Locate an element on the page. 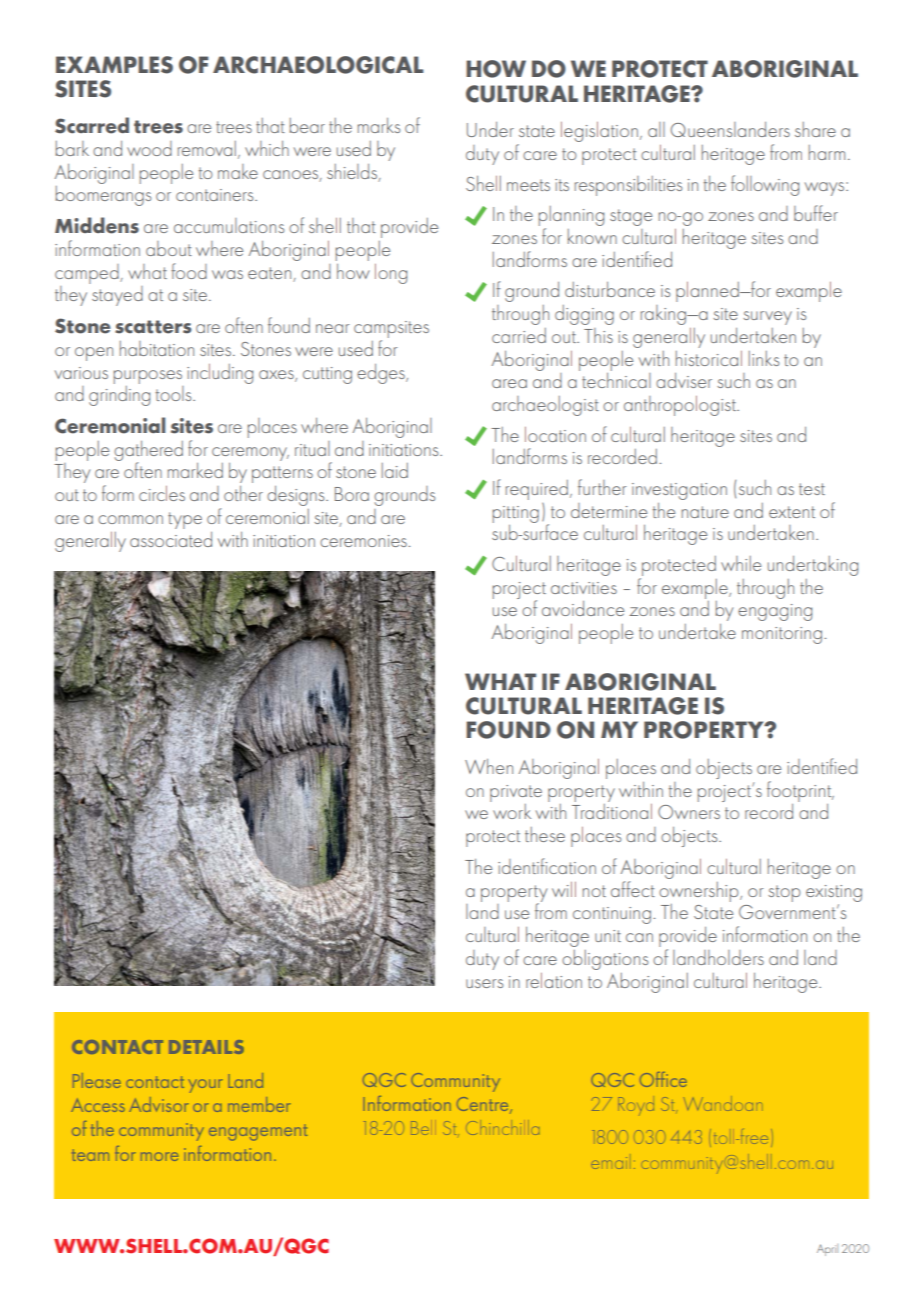  associated is located at coordinates (171, 539).
